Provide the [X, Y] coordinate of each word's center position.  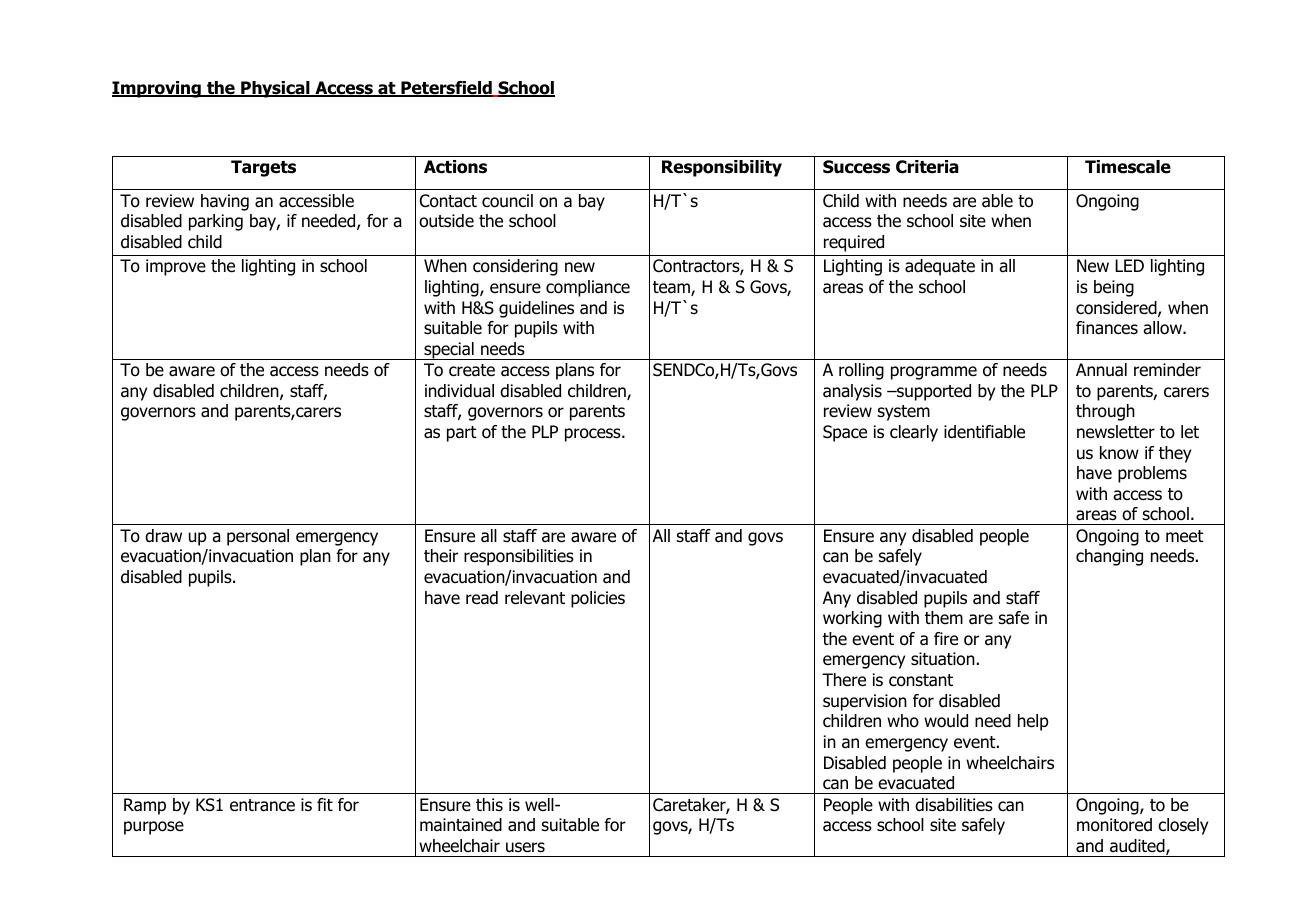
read [482, 598]
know [1119, 453]
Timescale [1128, 167]
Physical [275, 89]
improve [176, 267]
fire [946, 639]
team [672, 288]
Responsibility [722, 168]
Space [845, 433]
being [1114, 288]
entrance [262, 805]
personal [258, 537]
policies [598, 599]
